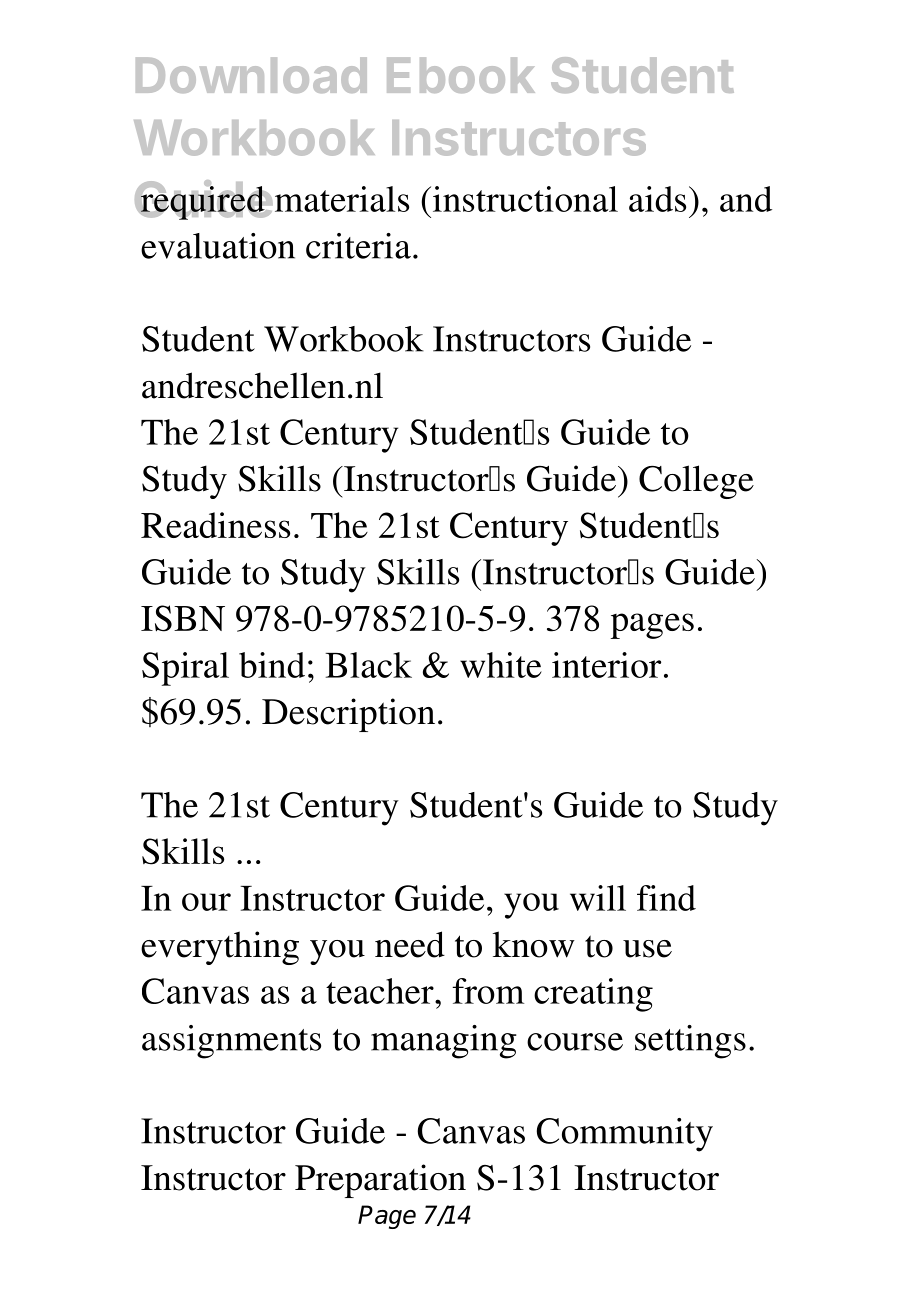 The image size is (924, 1303). What do you see at coordinates (666, 898) in the screenshot?
I see `find` at bounding box center [666, 898].
